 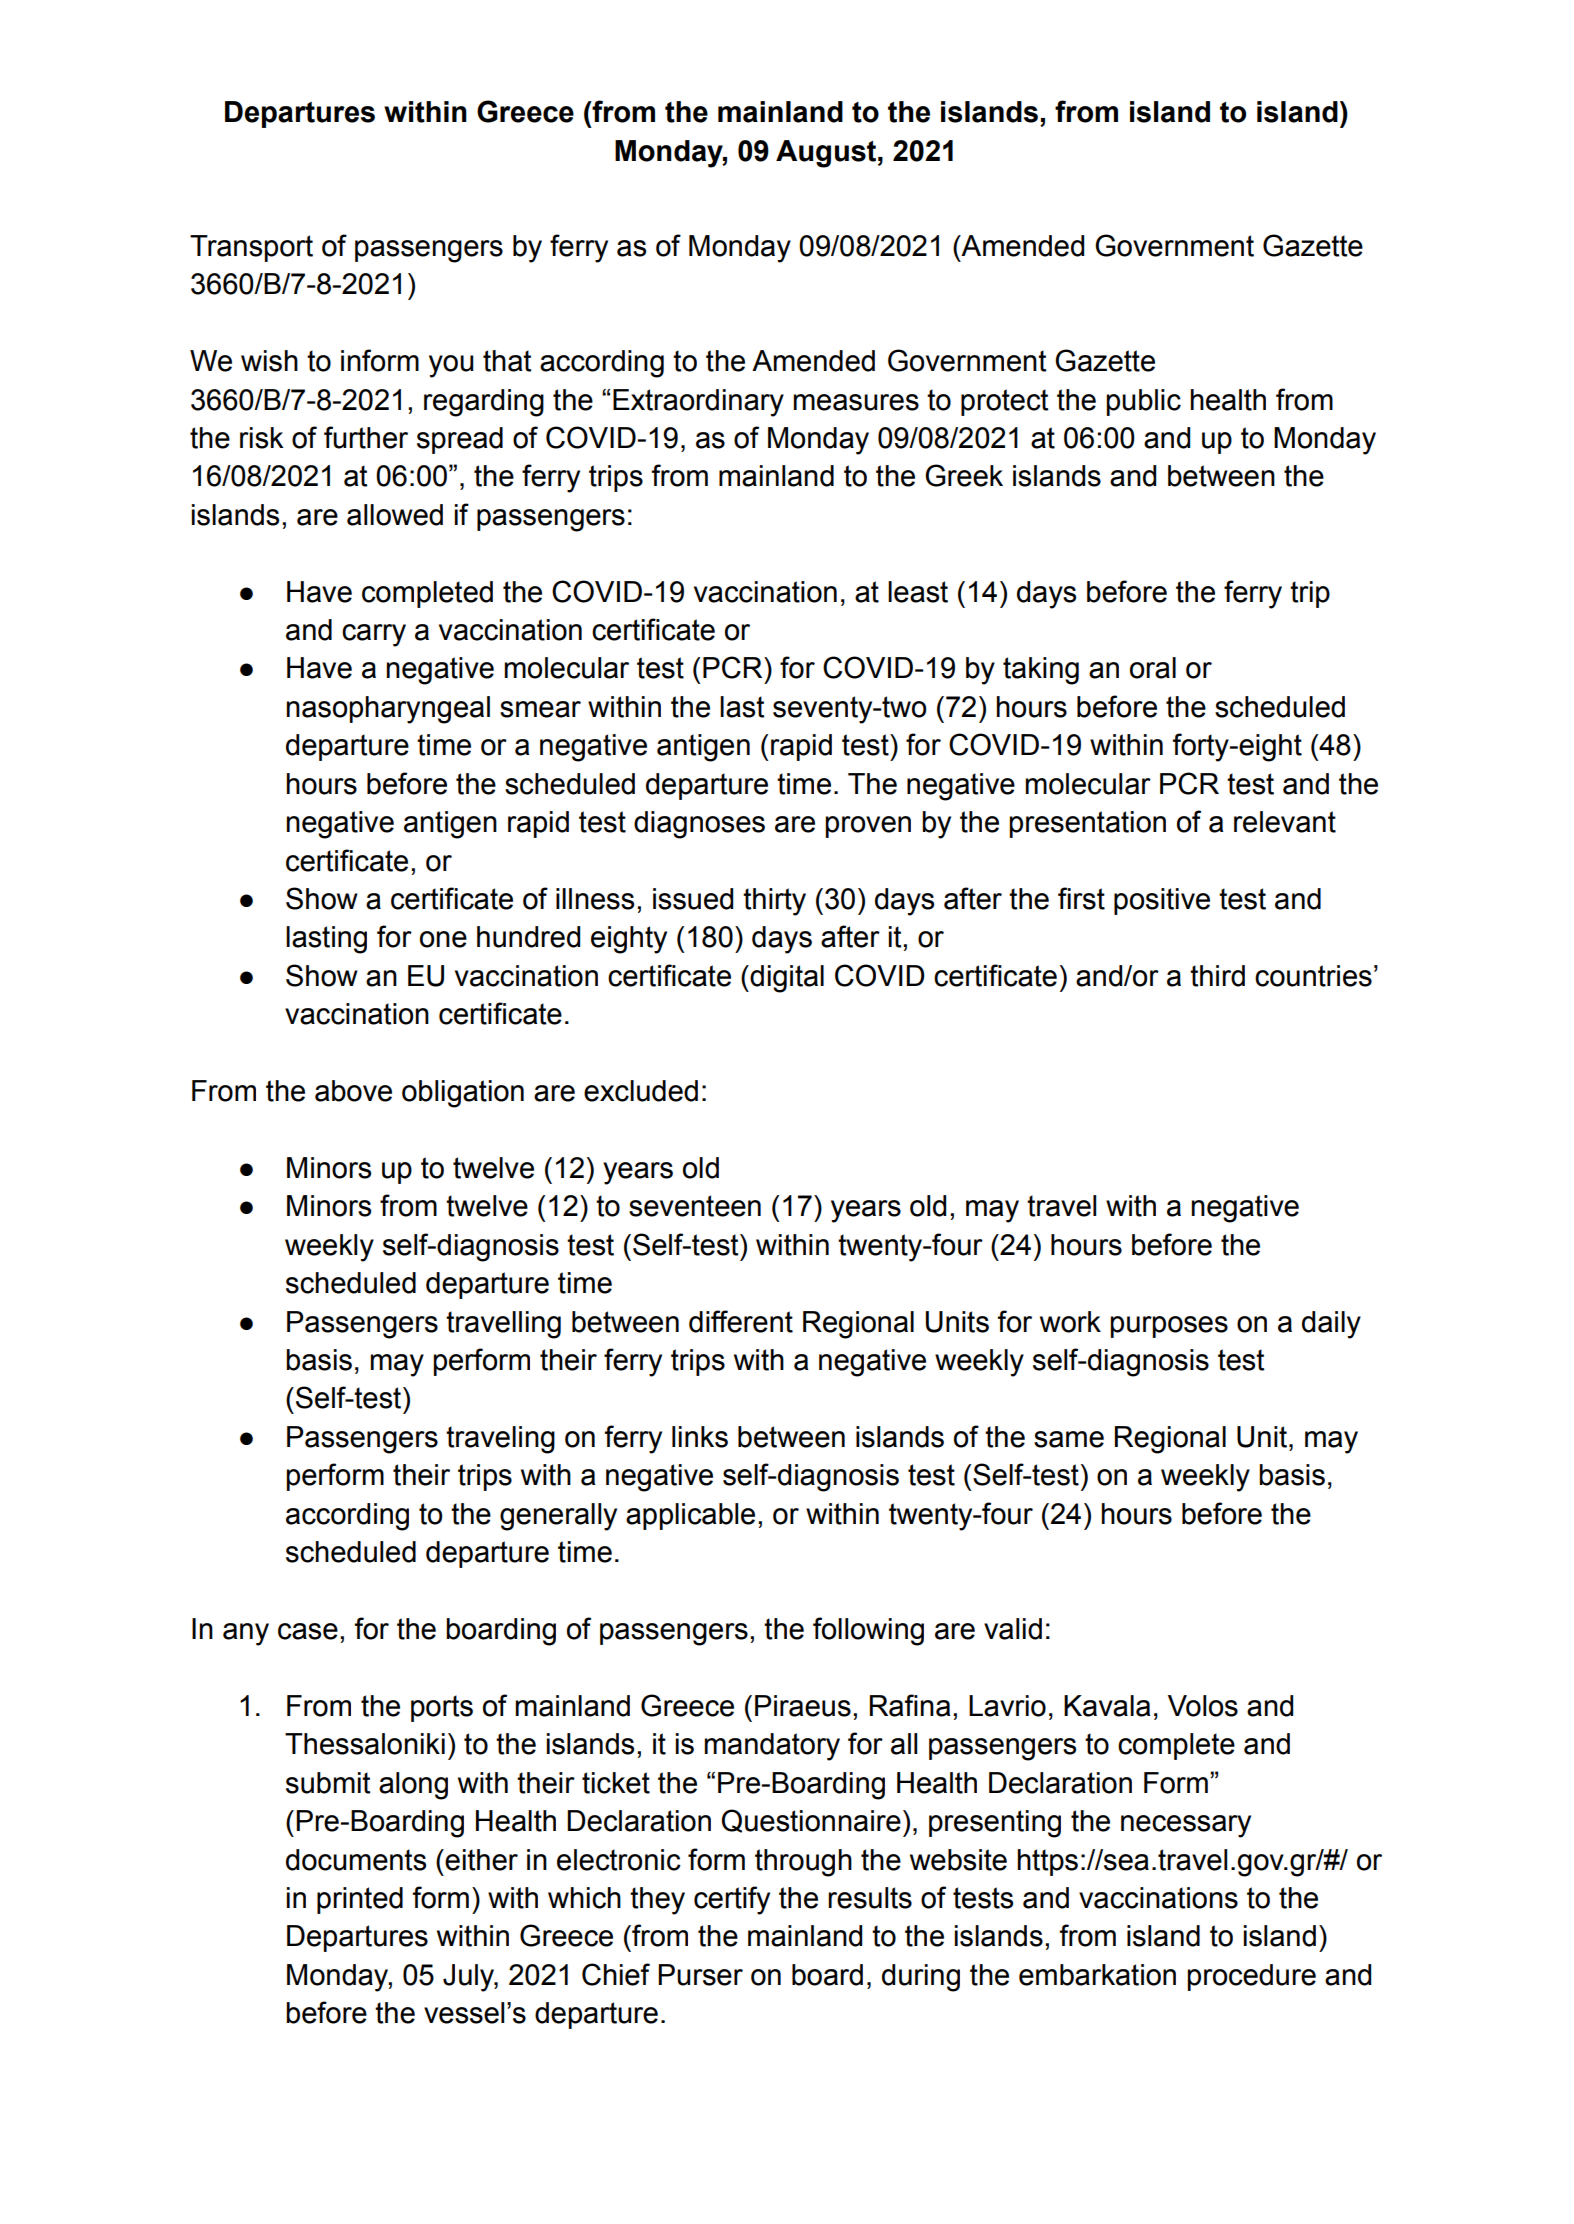 I want to click on certify, so click(x=732, y=1900).
